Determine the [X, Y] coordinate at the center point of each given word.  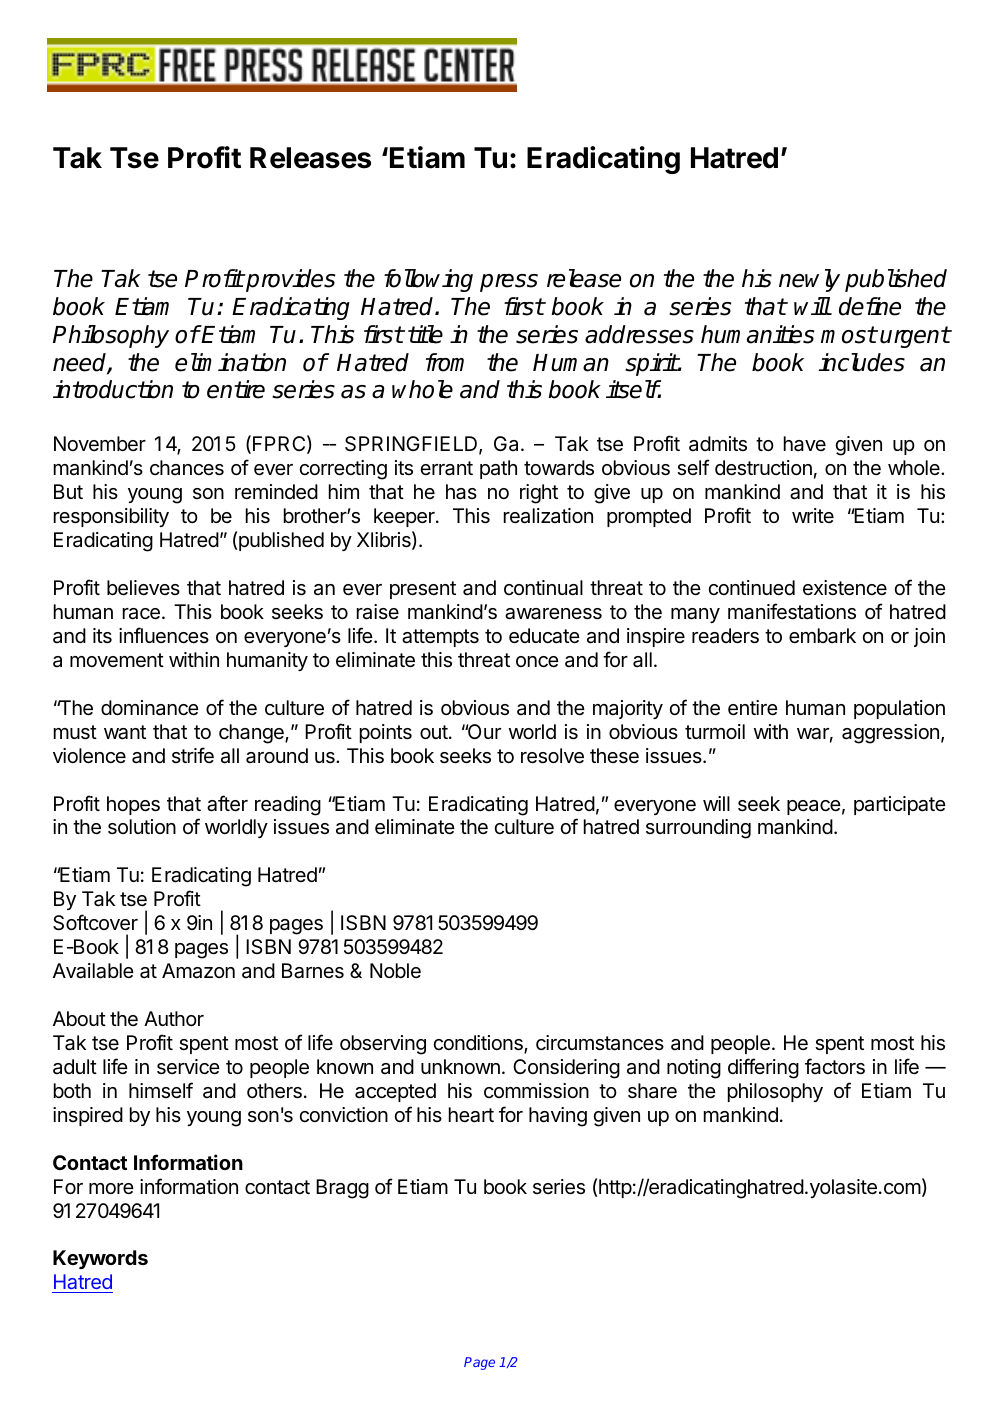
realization [548, 516]
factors [835, 1066]
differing [763, 1068]
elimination [230, 362]
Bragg [342, 1189]
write [813, 515]
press [509, 283]
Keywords [100, 1259]
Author [174, 1018]
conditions [479, 1044]
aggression [890, 734]
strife [193, 755]
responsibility [111, 517]
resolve [552, 756]
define [870, 306]
